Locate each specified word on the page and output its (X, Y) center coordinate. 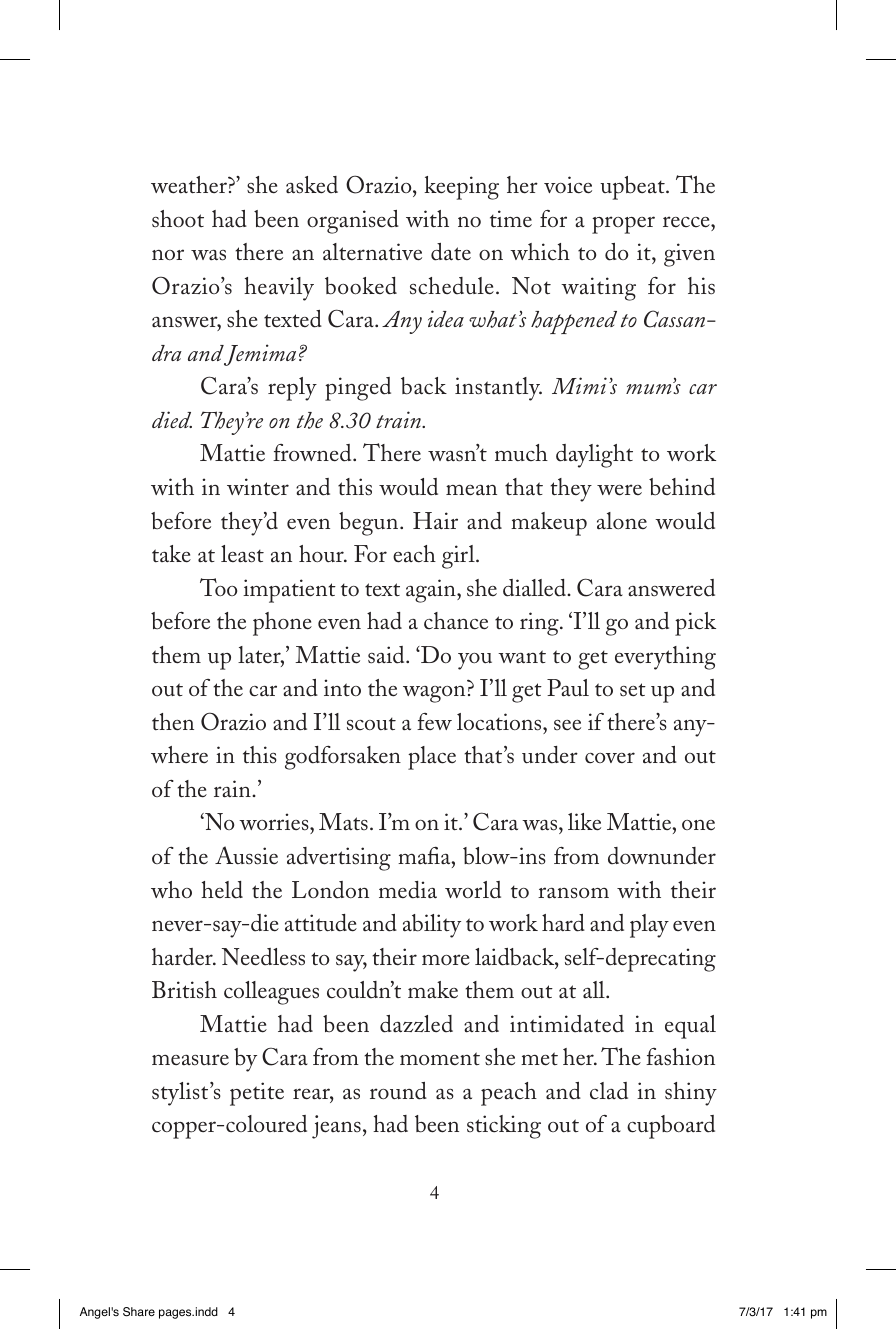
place (432, 758)
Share (139, 1312)
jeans (336, 1127)
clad (609, 1091)
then (173, 722)
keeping (461, 188)
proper (623, 225)
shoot (178, 219)
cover (610, 758)
